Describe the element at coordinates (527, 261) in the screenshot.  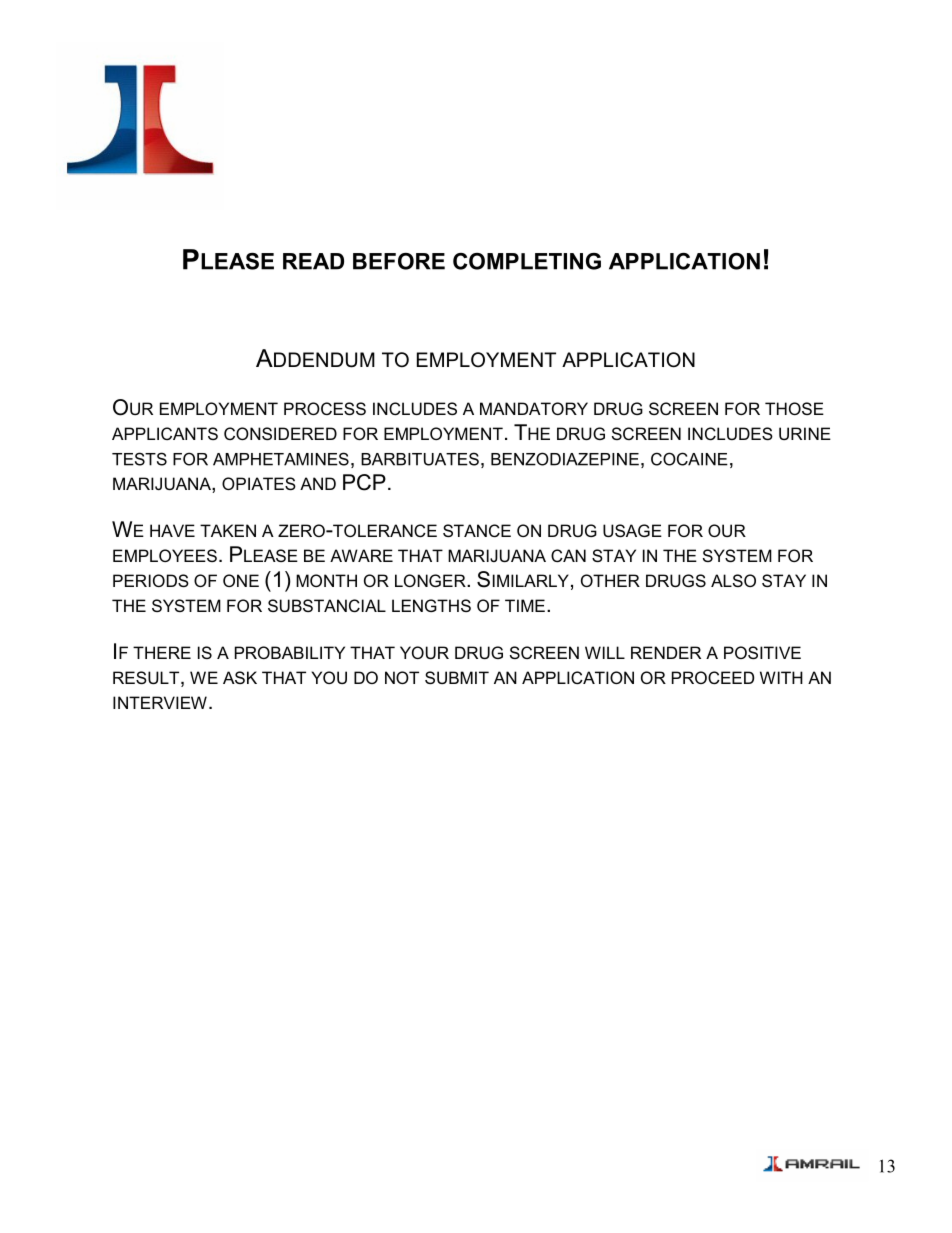
I see `COMPLETING` at that location.
